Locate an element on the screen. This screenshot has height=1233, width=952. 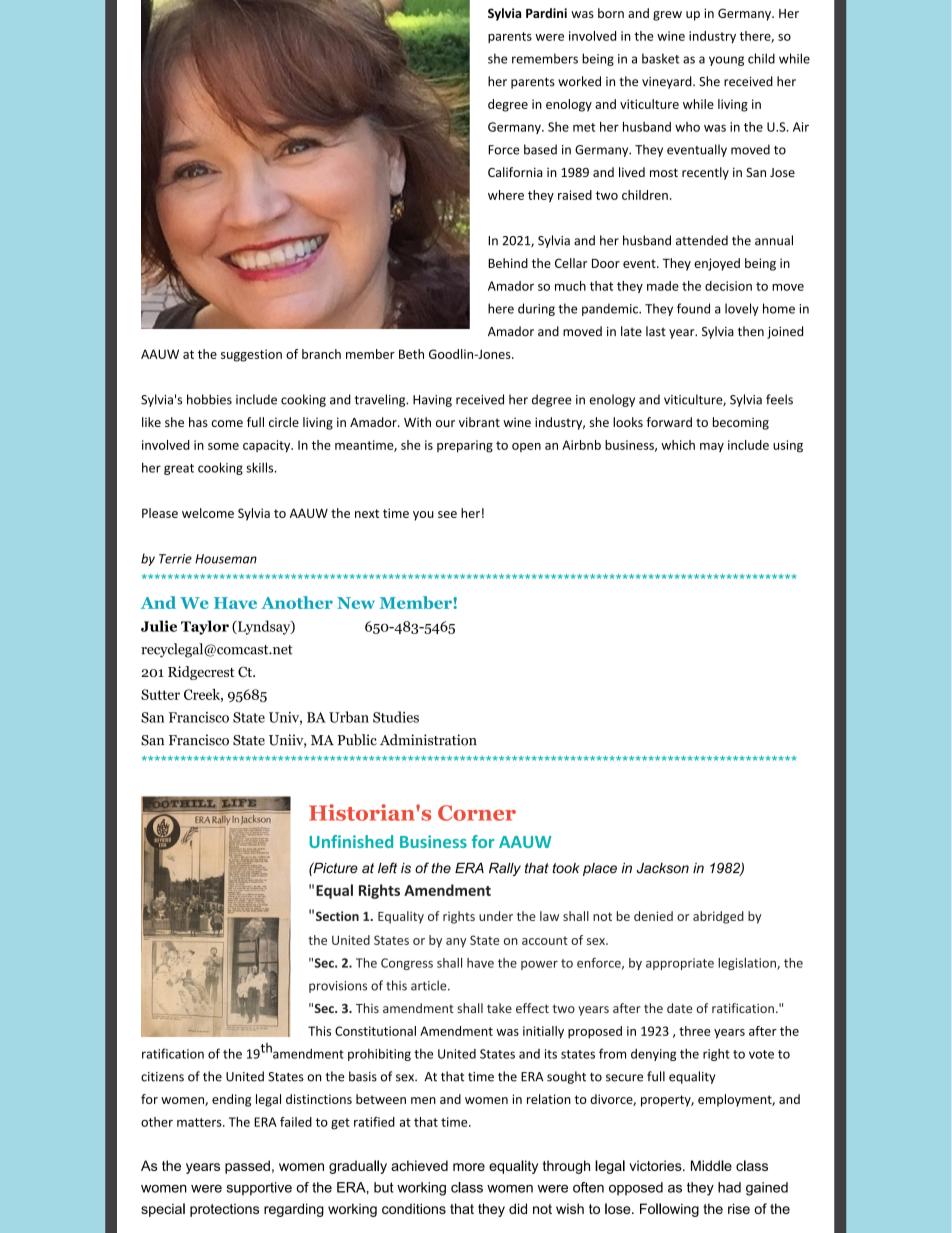
passed is located at coordinates (247, 1167).
